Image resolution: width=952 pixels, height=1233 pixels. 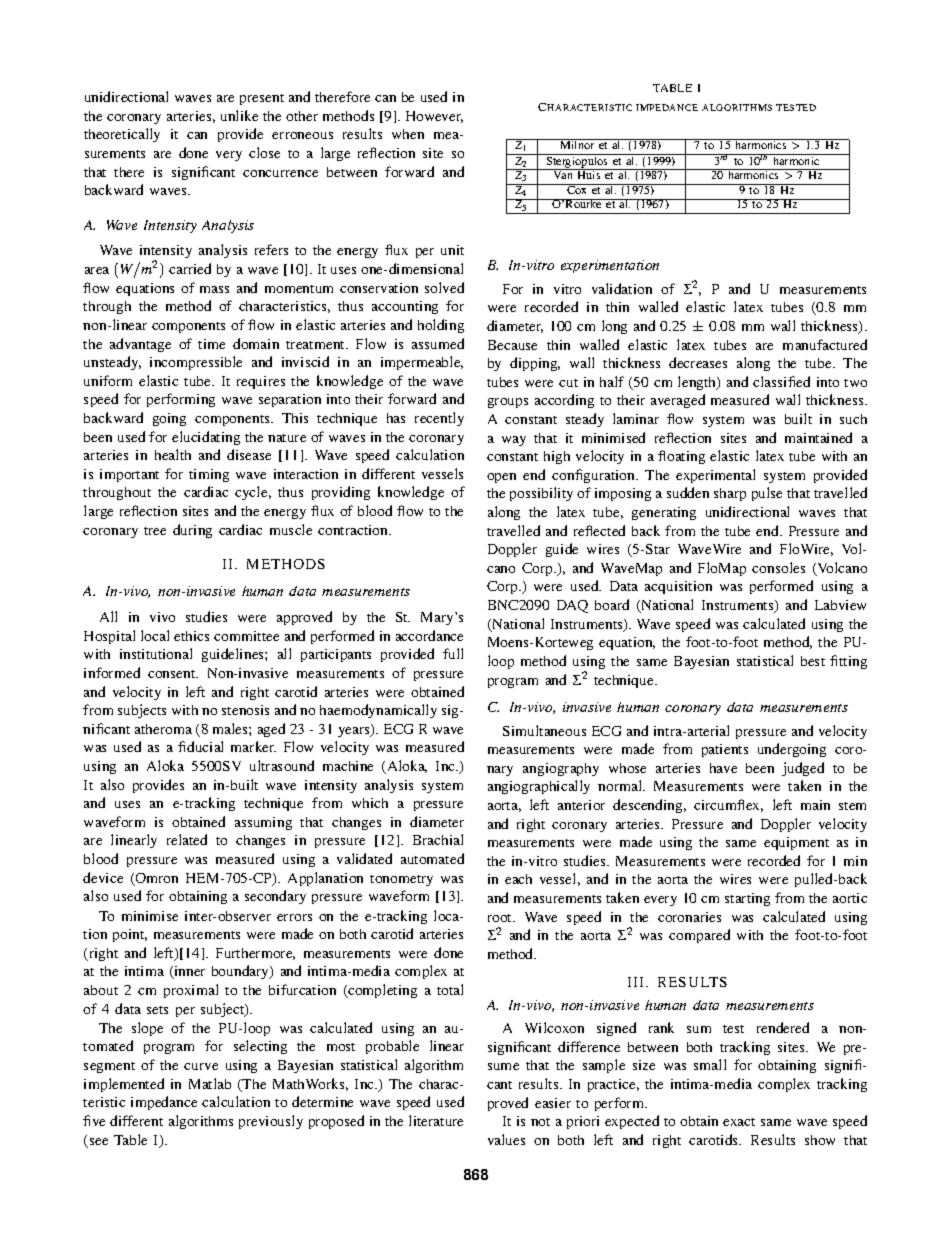 What do you see at coordinates (210, 1083) in the screenshot?
I see `Matlab` at bounding box center [210, 1083].
